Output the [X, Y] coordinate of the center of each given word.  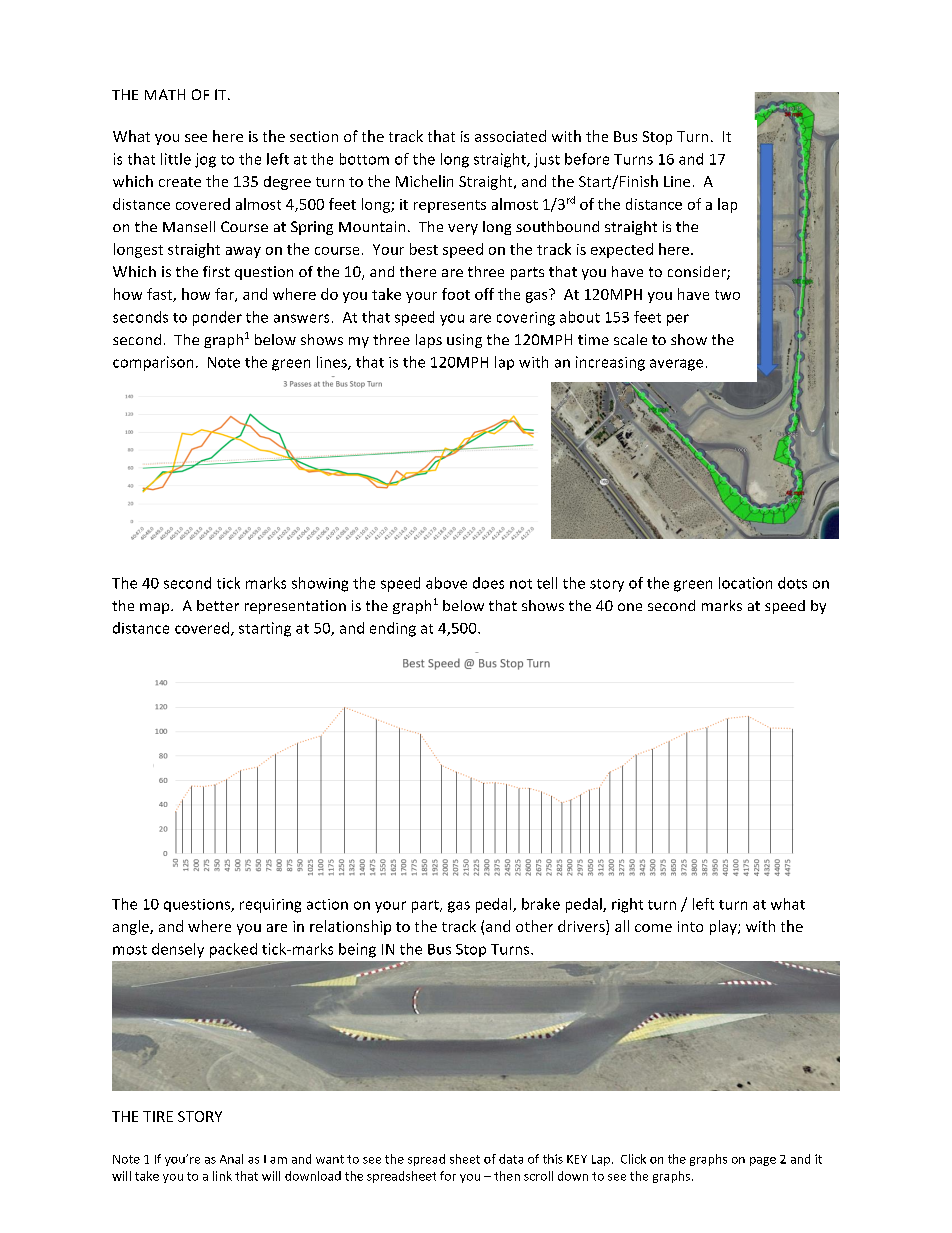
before [587, 159]
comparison [153, 363]
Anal [231, 1159]
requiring [270, 906]
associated [510, 136]
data [511, 1159]
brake [541, 904]
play [724, 927]
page [763, 1161]
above [446, 583]
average [676, 365]
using [464, 341]
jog [205, 160]
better [218, 605]
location [745, 583]
